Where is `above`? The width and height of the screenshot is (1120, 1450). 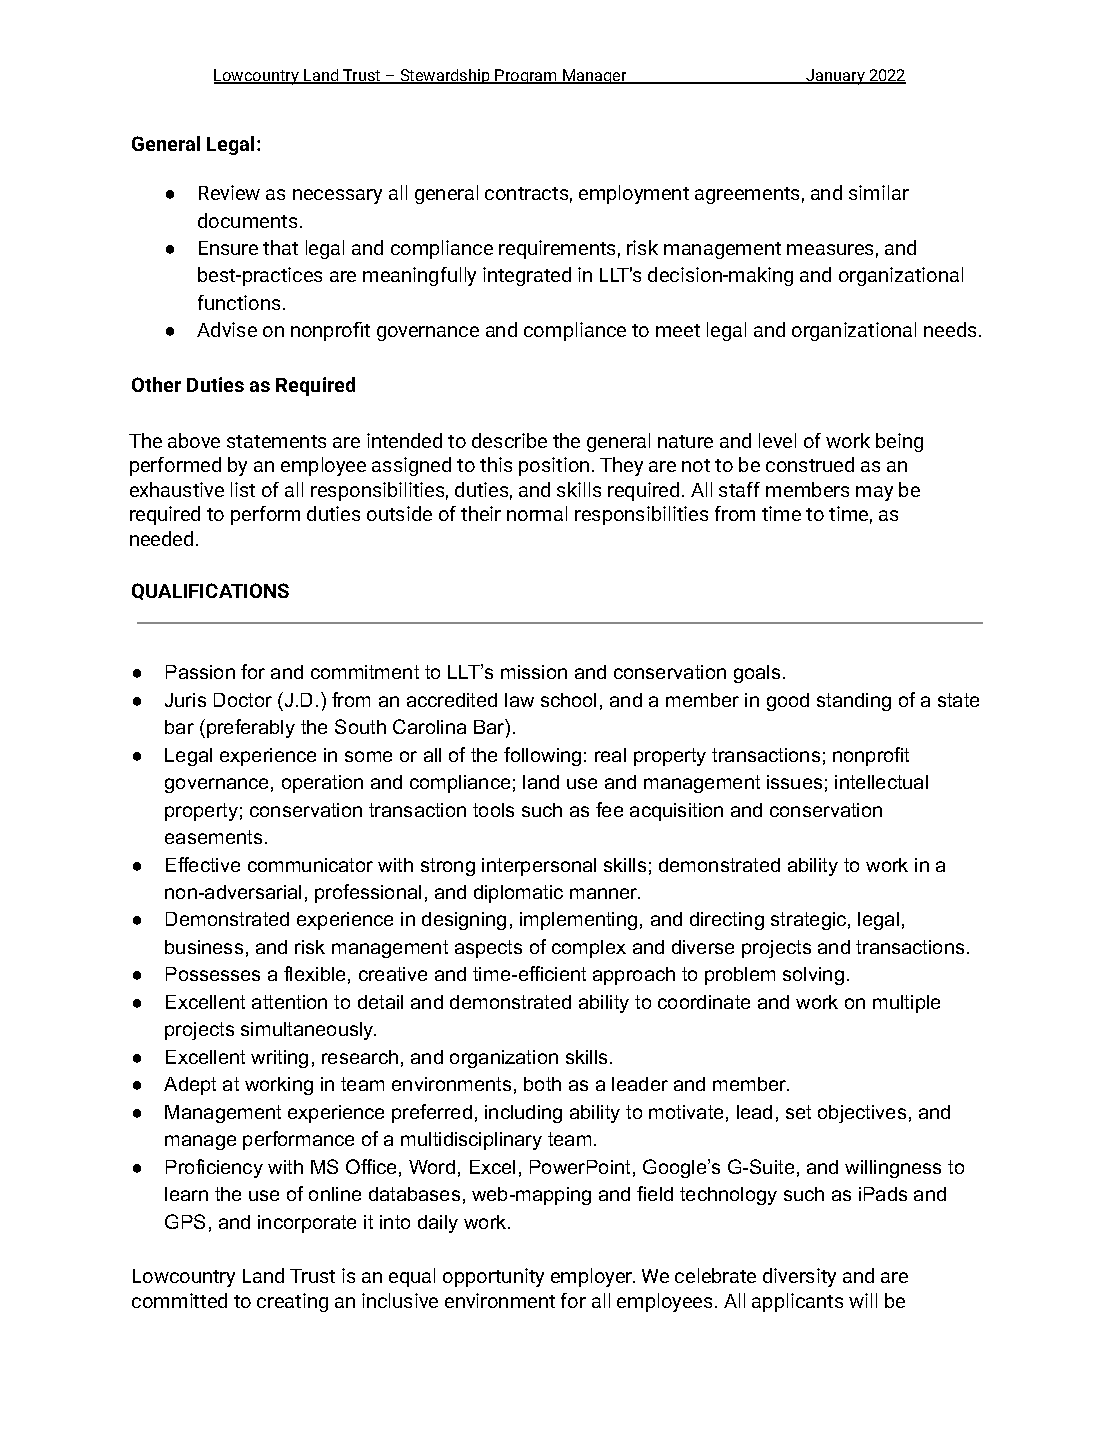
above is located at coordinates (194, 440).
